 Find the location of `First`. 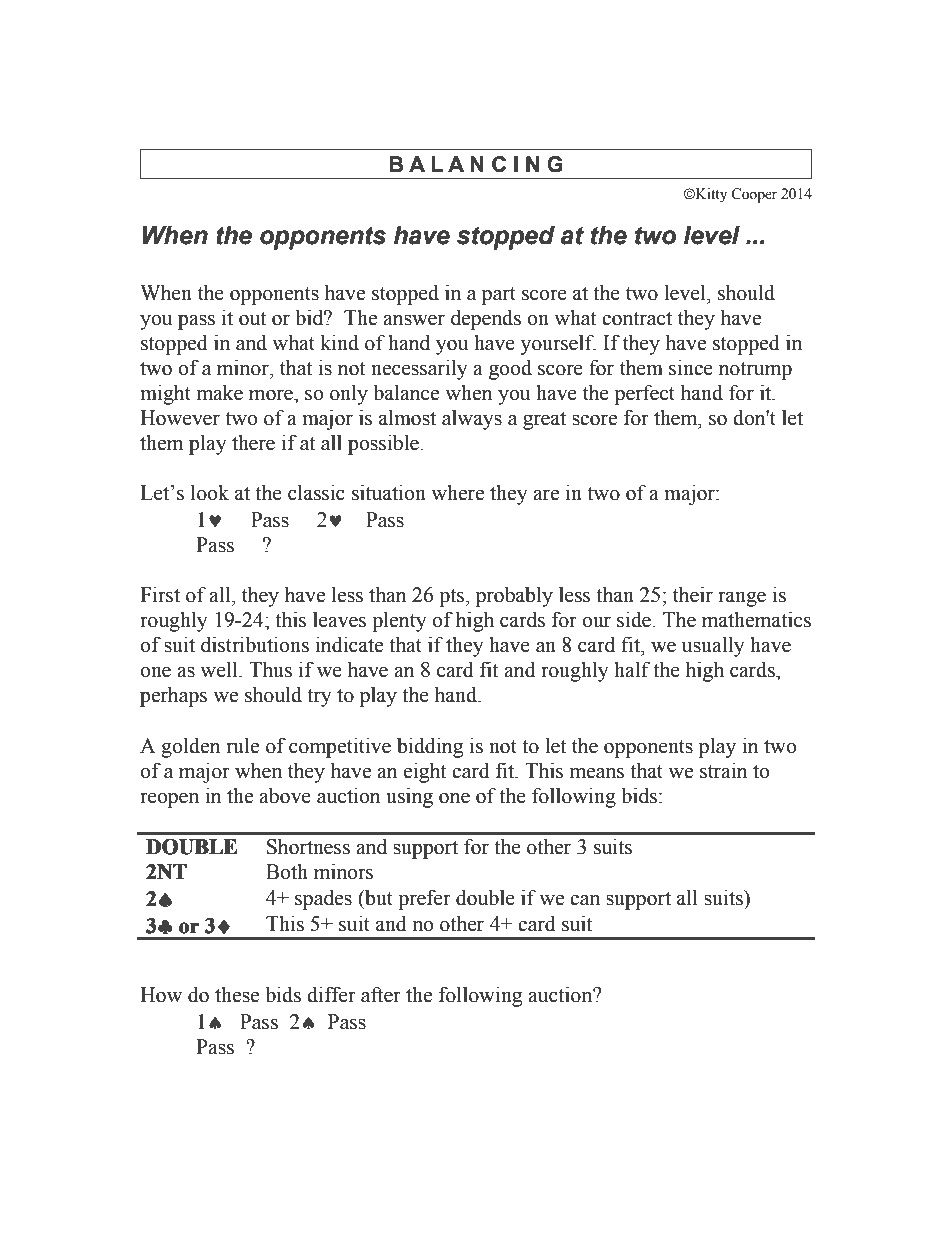

First is located at coordinates (160, 594).
